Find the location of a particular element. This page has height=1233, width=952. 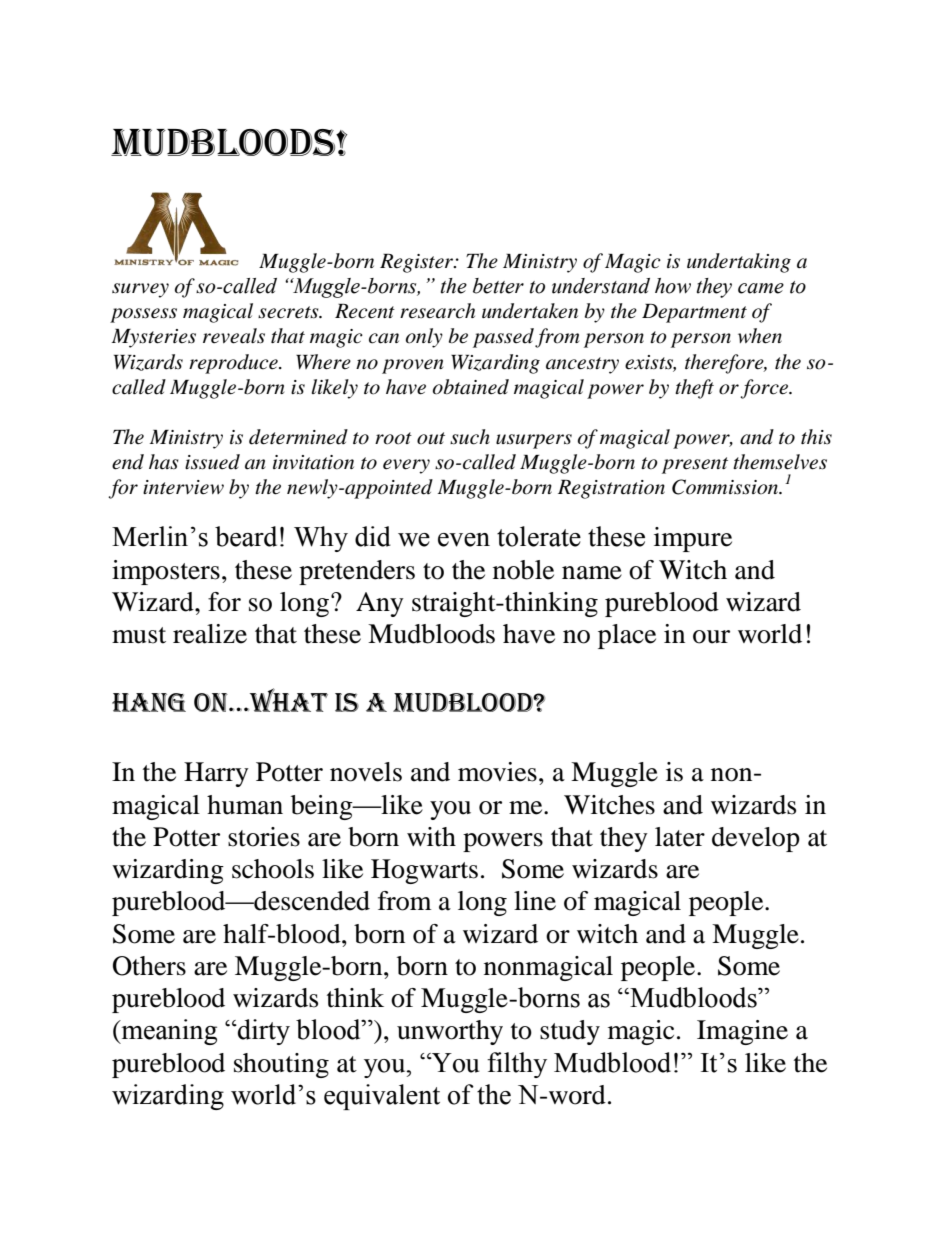

filthy is located at coordinates (517, 1065).
